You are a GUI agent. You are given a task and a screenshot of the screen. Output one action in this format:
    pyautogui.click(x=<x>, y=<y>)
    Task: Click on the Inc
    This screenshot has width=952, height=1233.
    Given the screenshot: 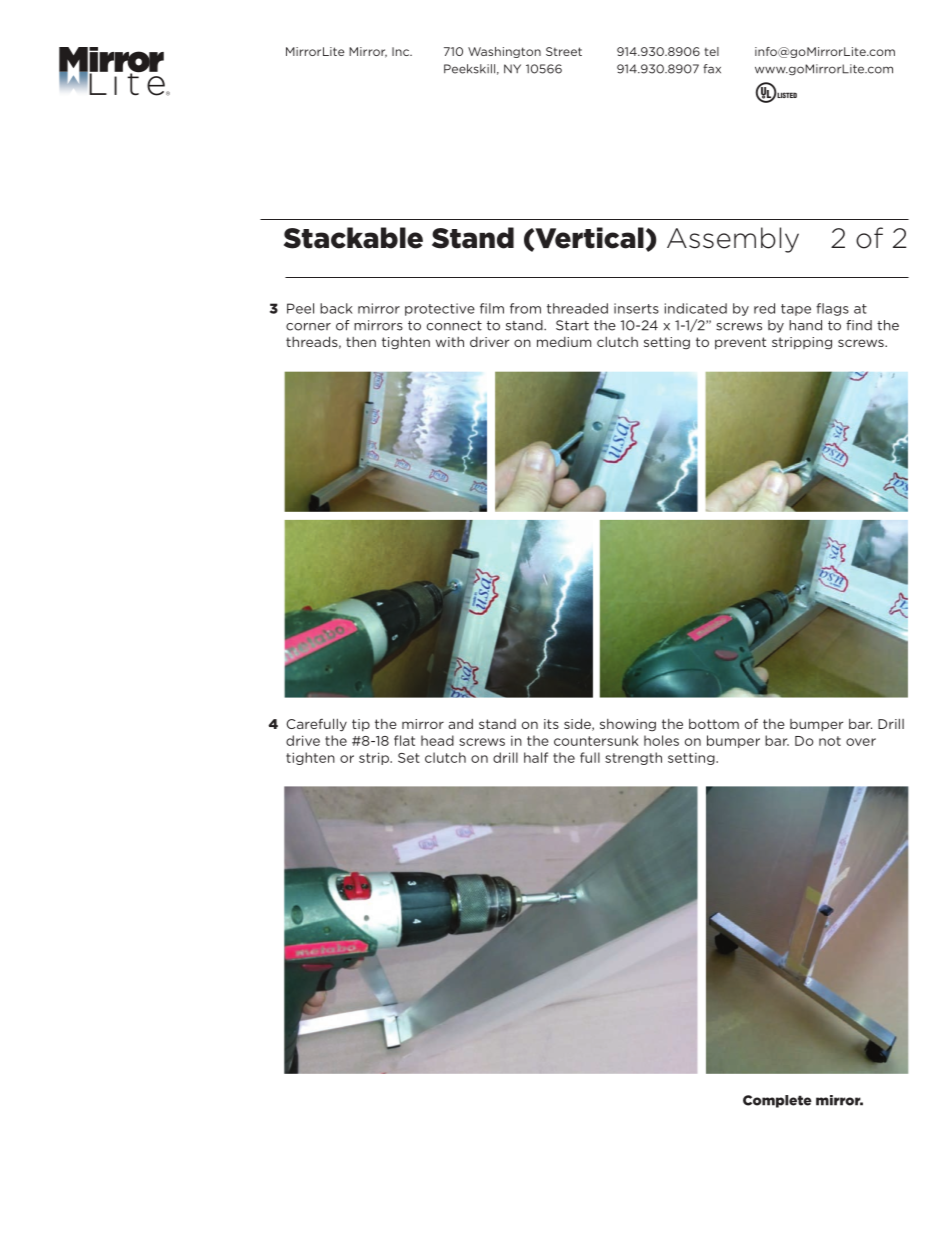 What is the action you would take?
    pyautogui.click(x=402, y=51)
